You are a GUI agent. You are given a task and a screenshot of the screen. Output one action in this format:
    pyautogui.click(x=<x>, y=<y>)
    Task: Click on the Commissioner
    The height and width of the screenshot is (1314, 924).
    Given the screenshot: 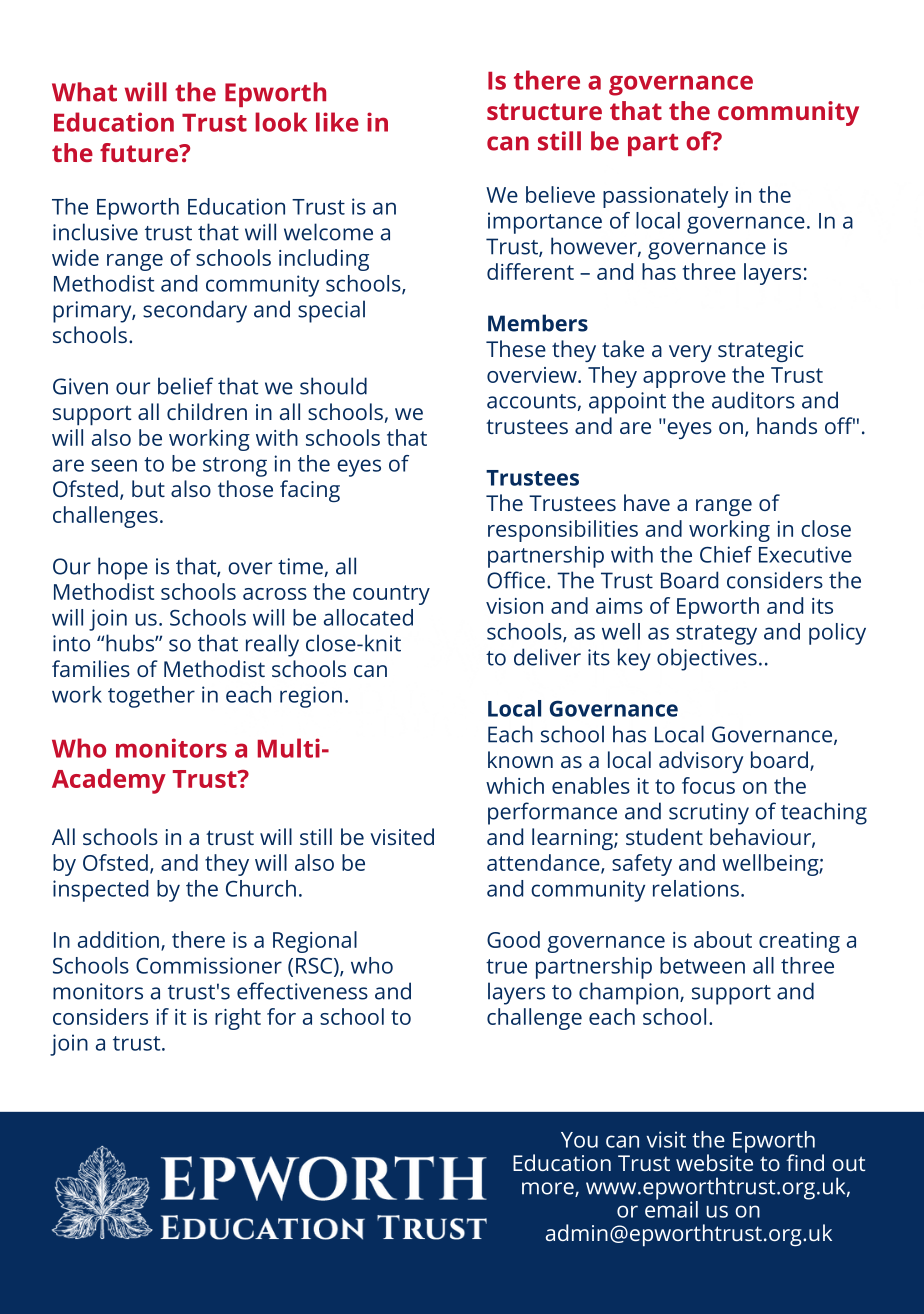 What is the action you would take?
    pyautogui.click(x=209, y=965)
